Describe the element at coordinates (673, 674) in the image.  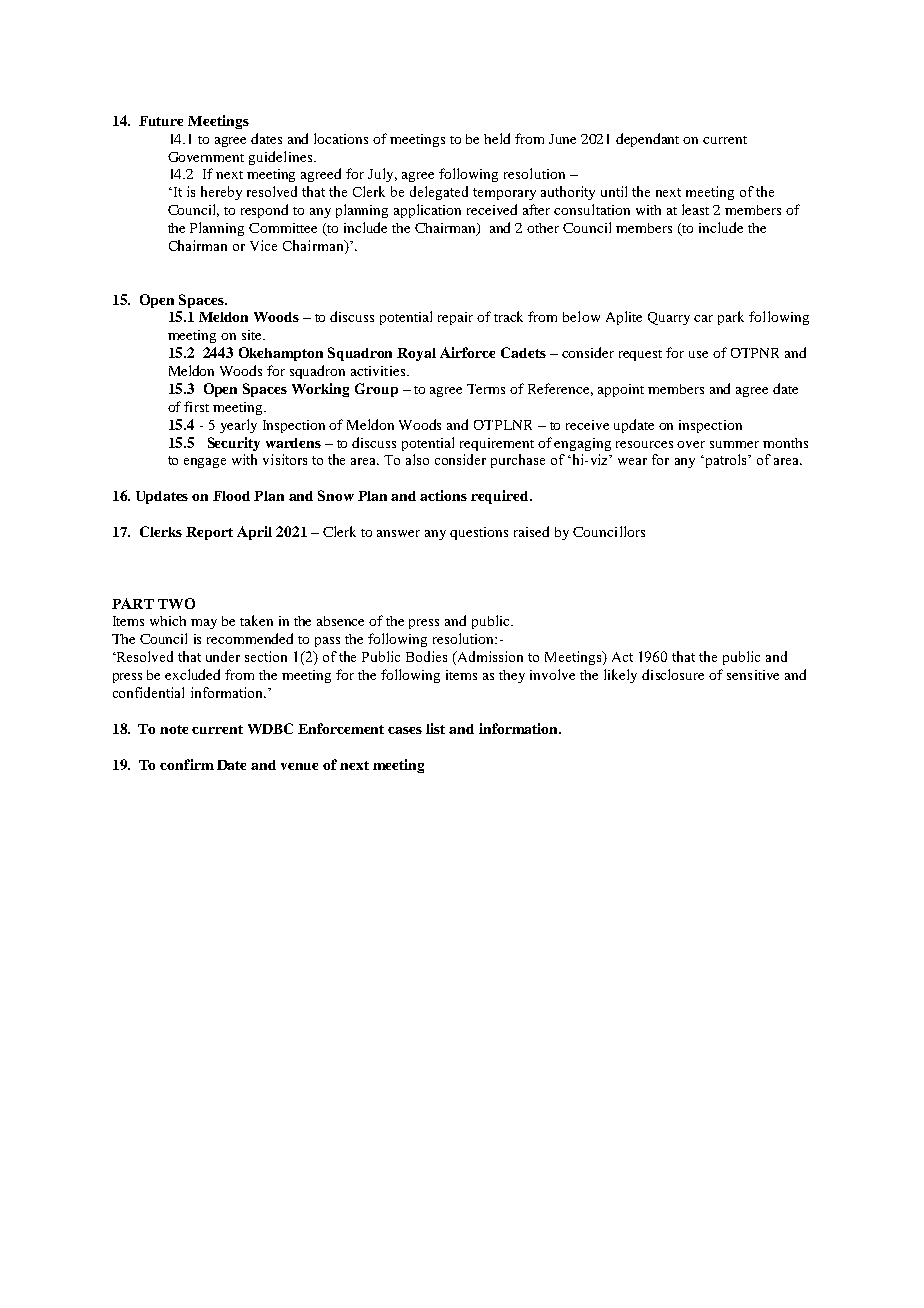
I see `disclosure` at that location.
